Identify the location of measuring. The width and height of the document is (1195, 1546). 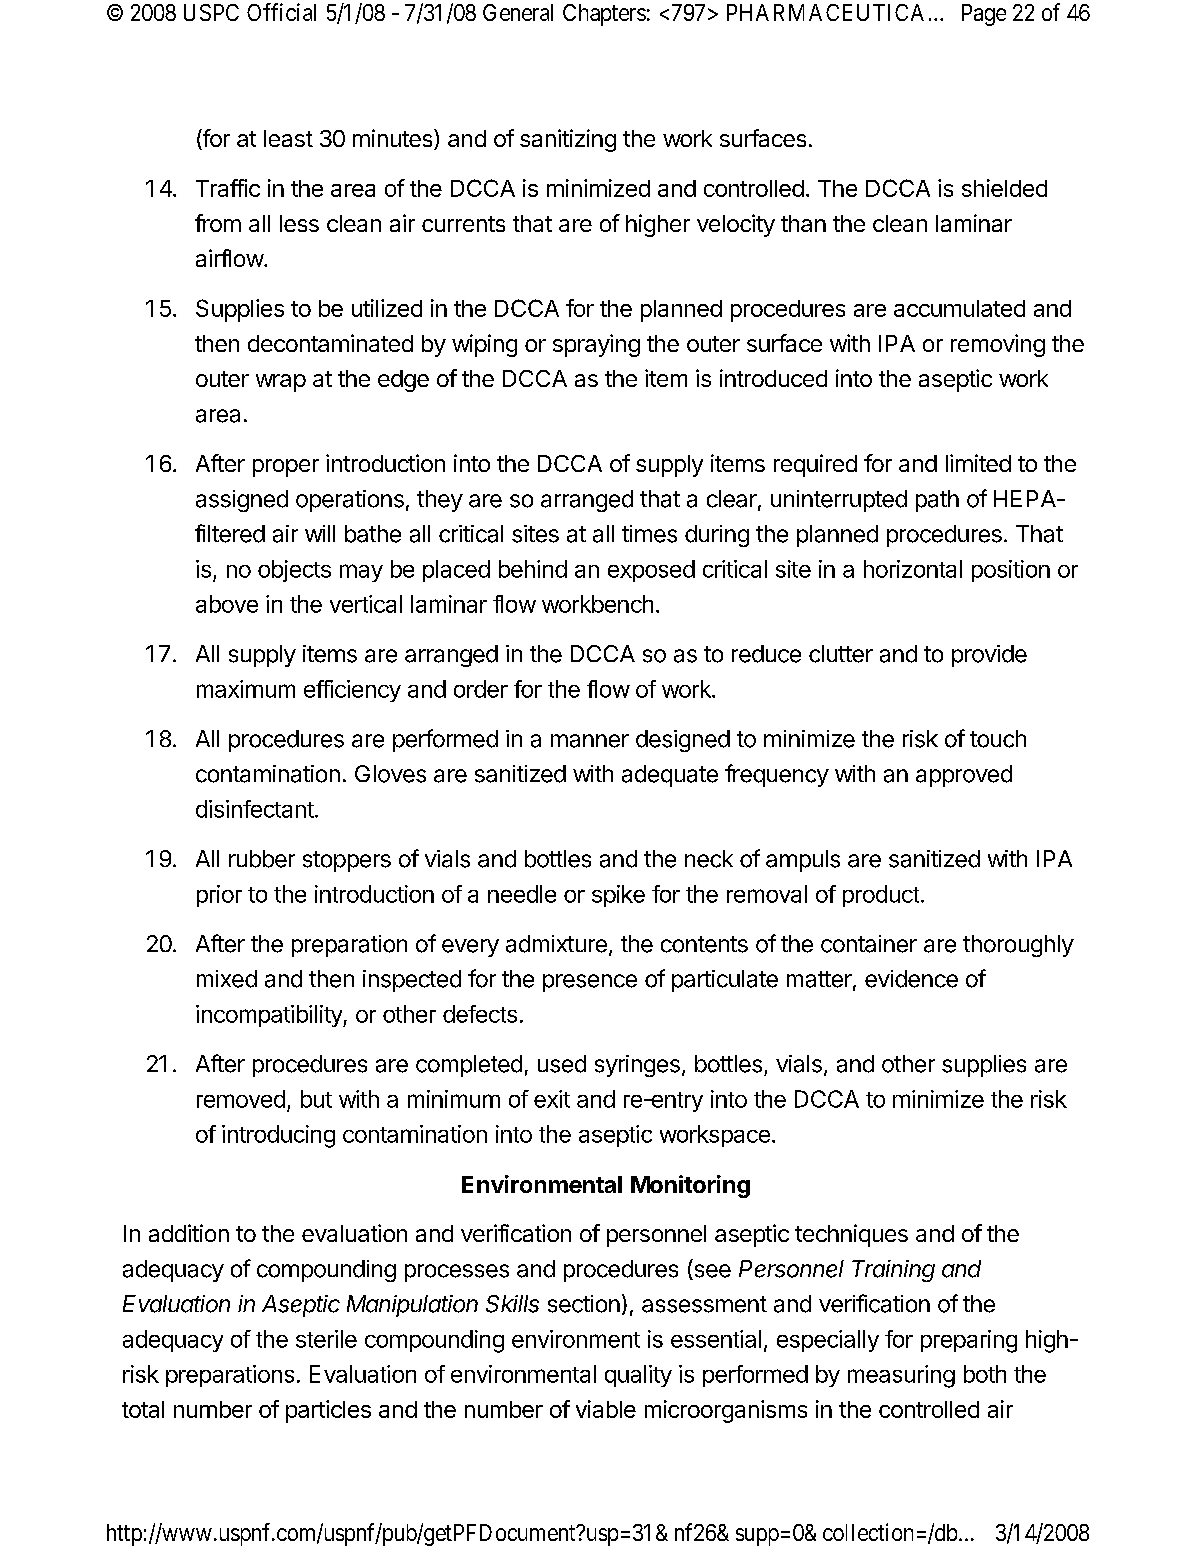
(901, 1376).
